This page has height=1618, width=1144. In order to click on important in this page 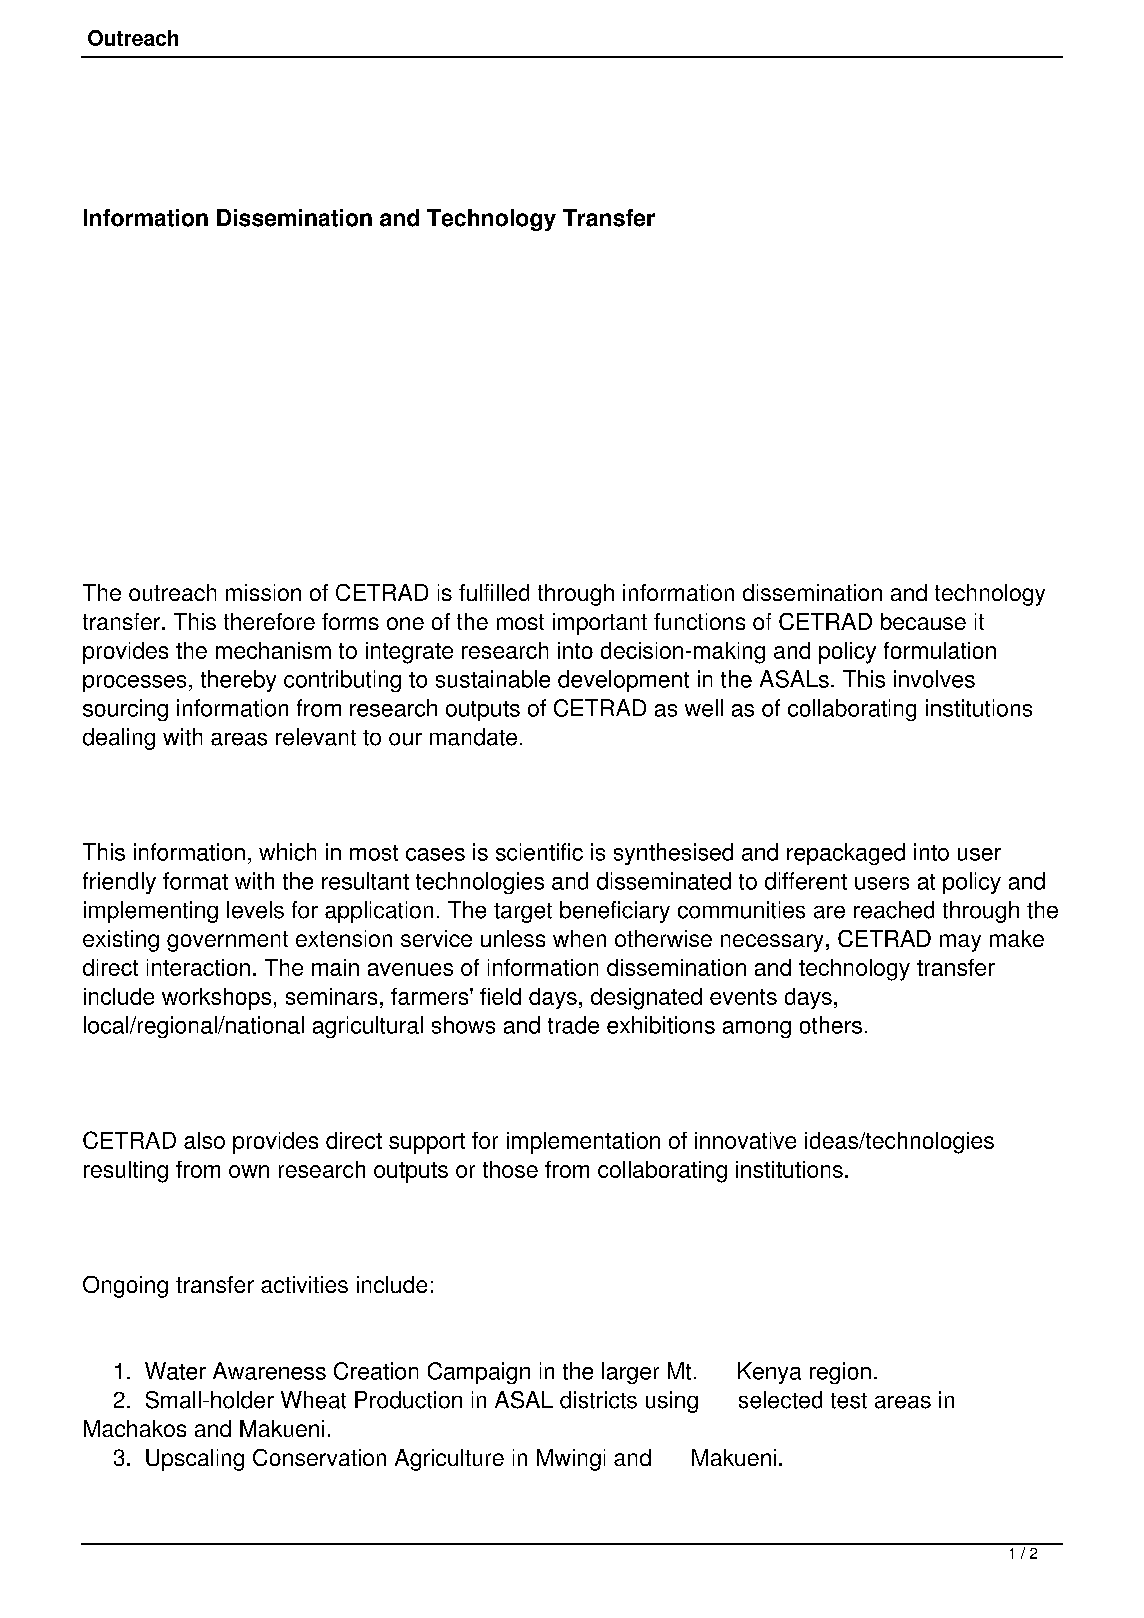, I will do `click(600, 624)`.
